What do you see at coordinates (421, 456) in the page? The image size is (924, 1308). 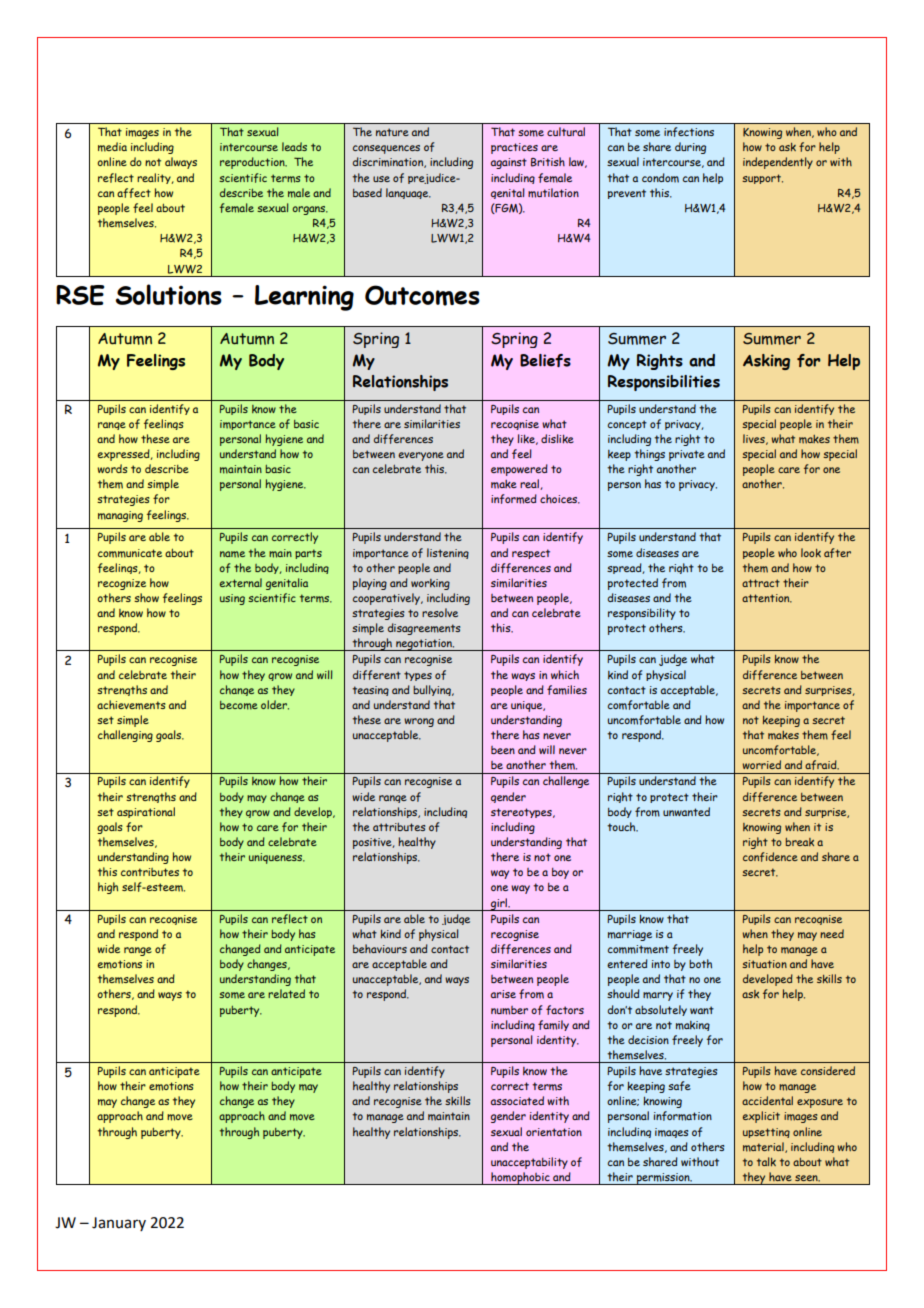 I see `everyone` at bounding box center [421, 456].
